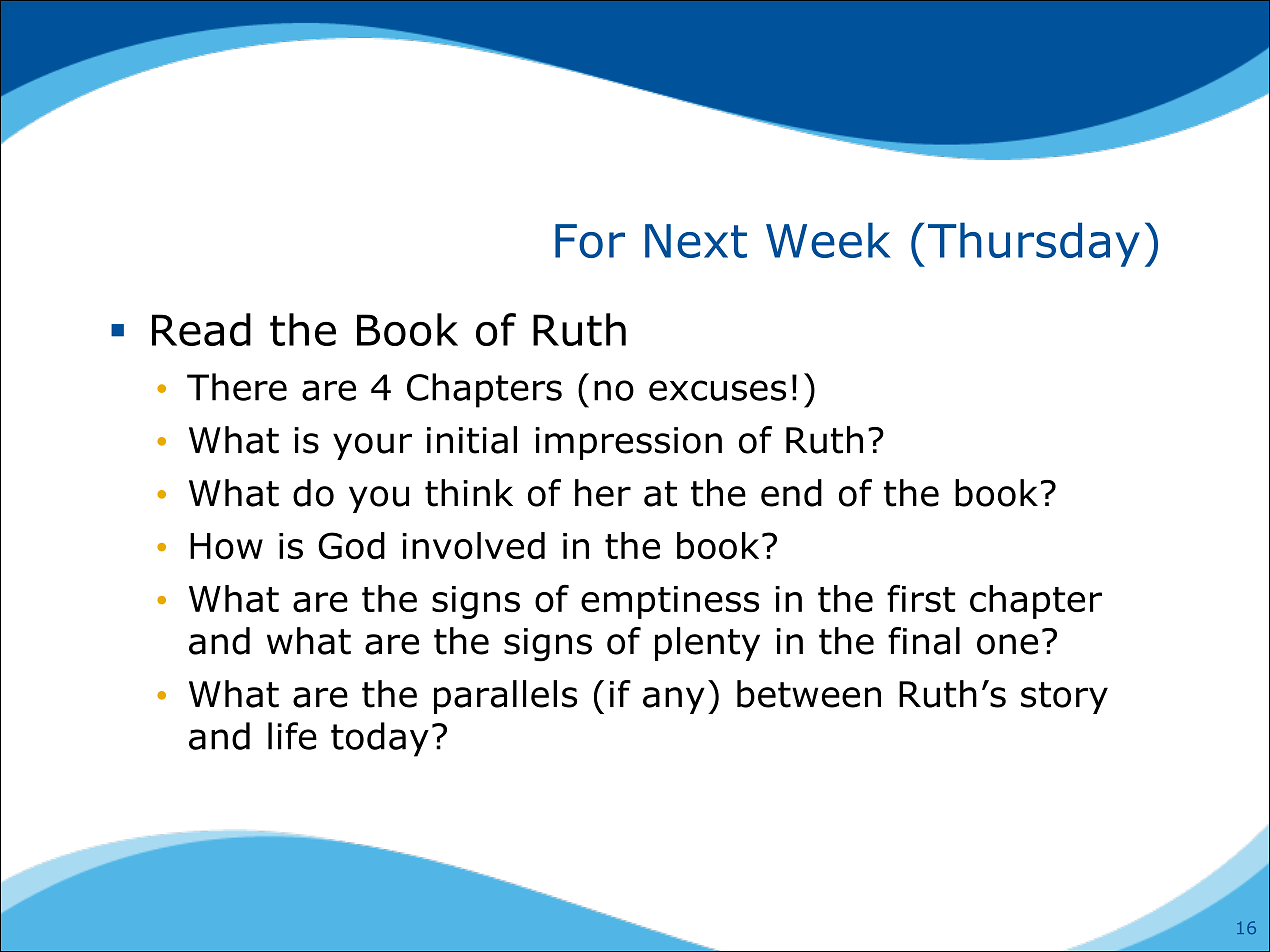  I want to click on emptiness, so click(670, 602).
